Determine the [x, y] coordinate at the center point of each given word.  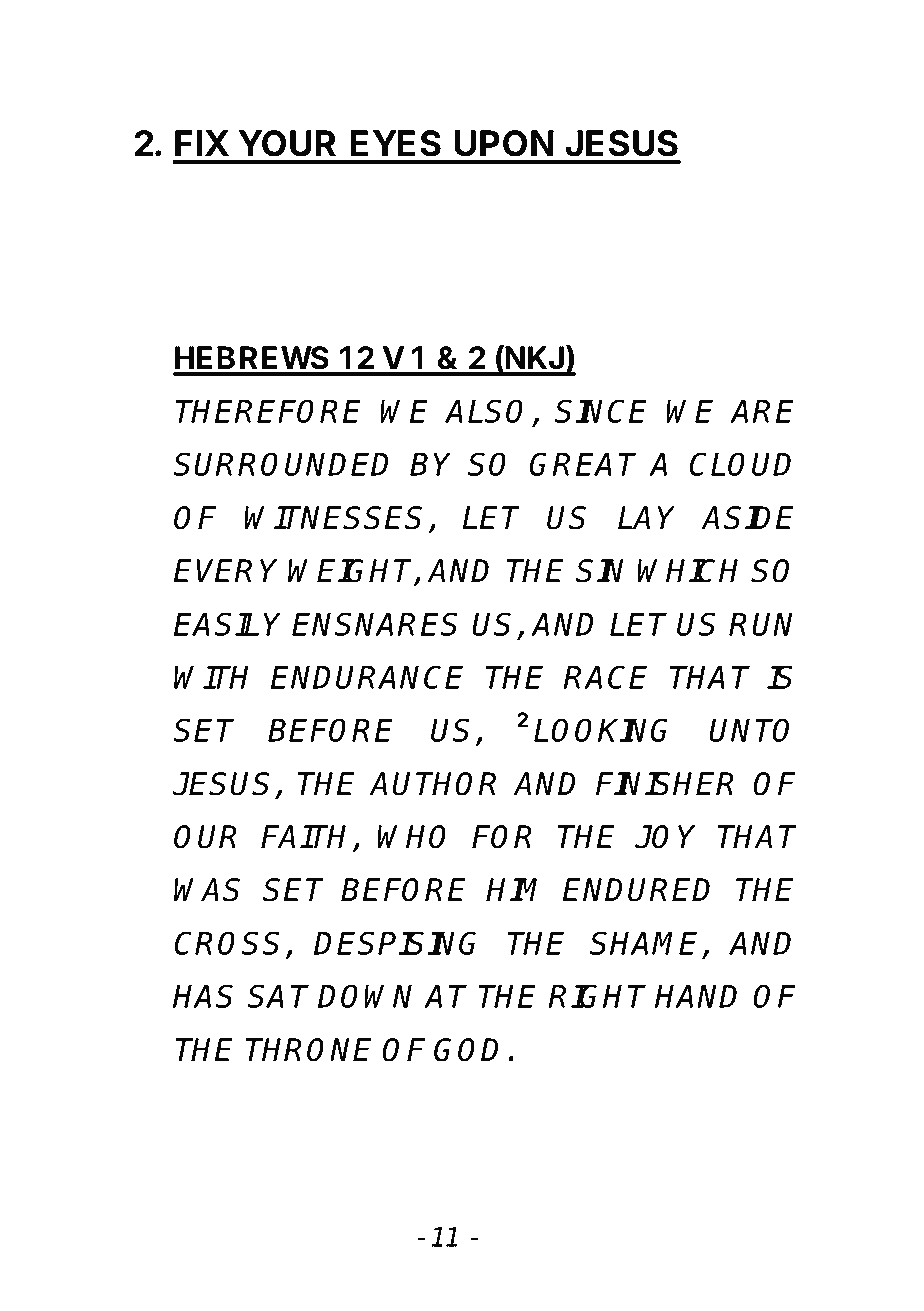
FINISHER [665, 784]
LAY [646, 517]
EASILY [227, 624]
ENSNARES [375, 624]
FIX [202, 143]
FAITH [307, 838]
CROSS [230, 944]
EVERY [225, 570]
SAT [278, 996]
